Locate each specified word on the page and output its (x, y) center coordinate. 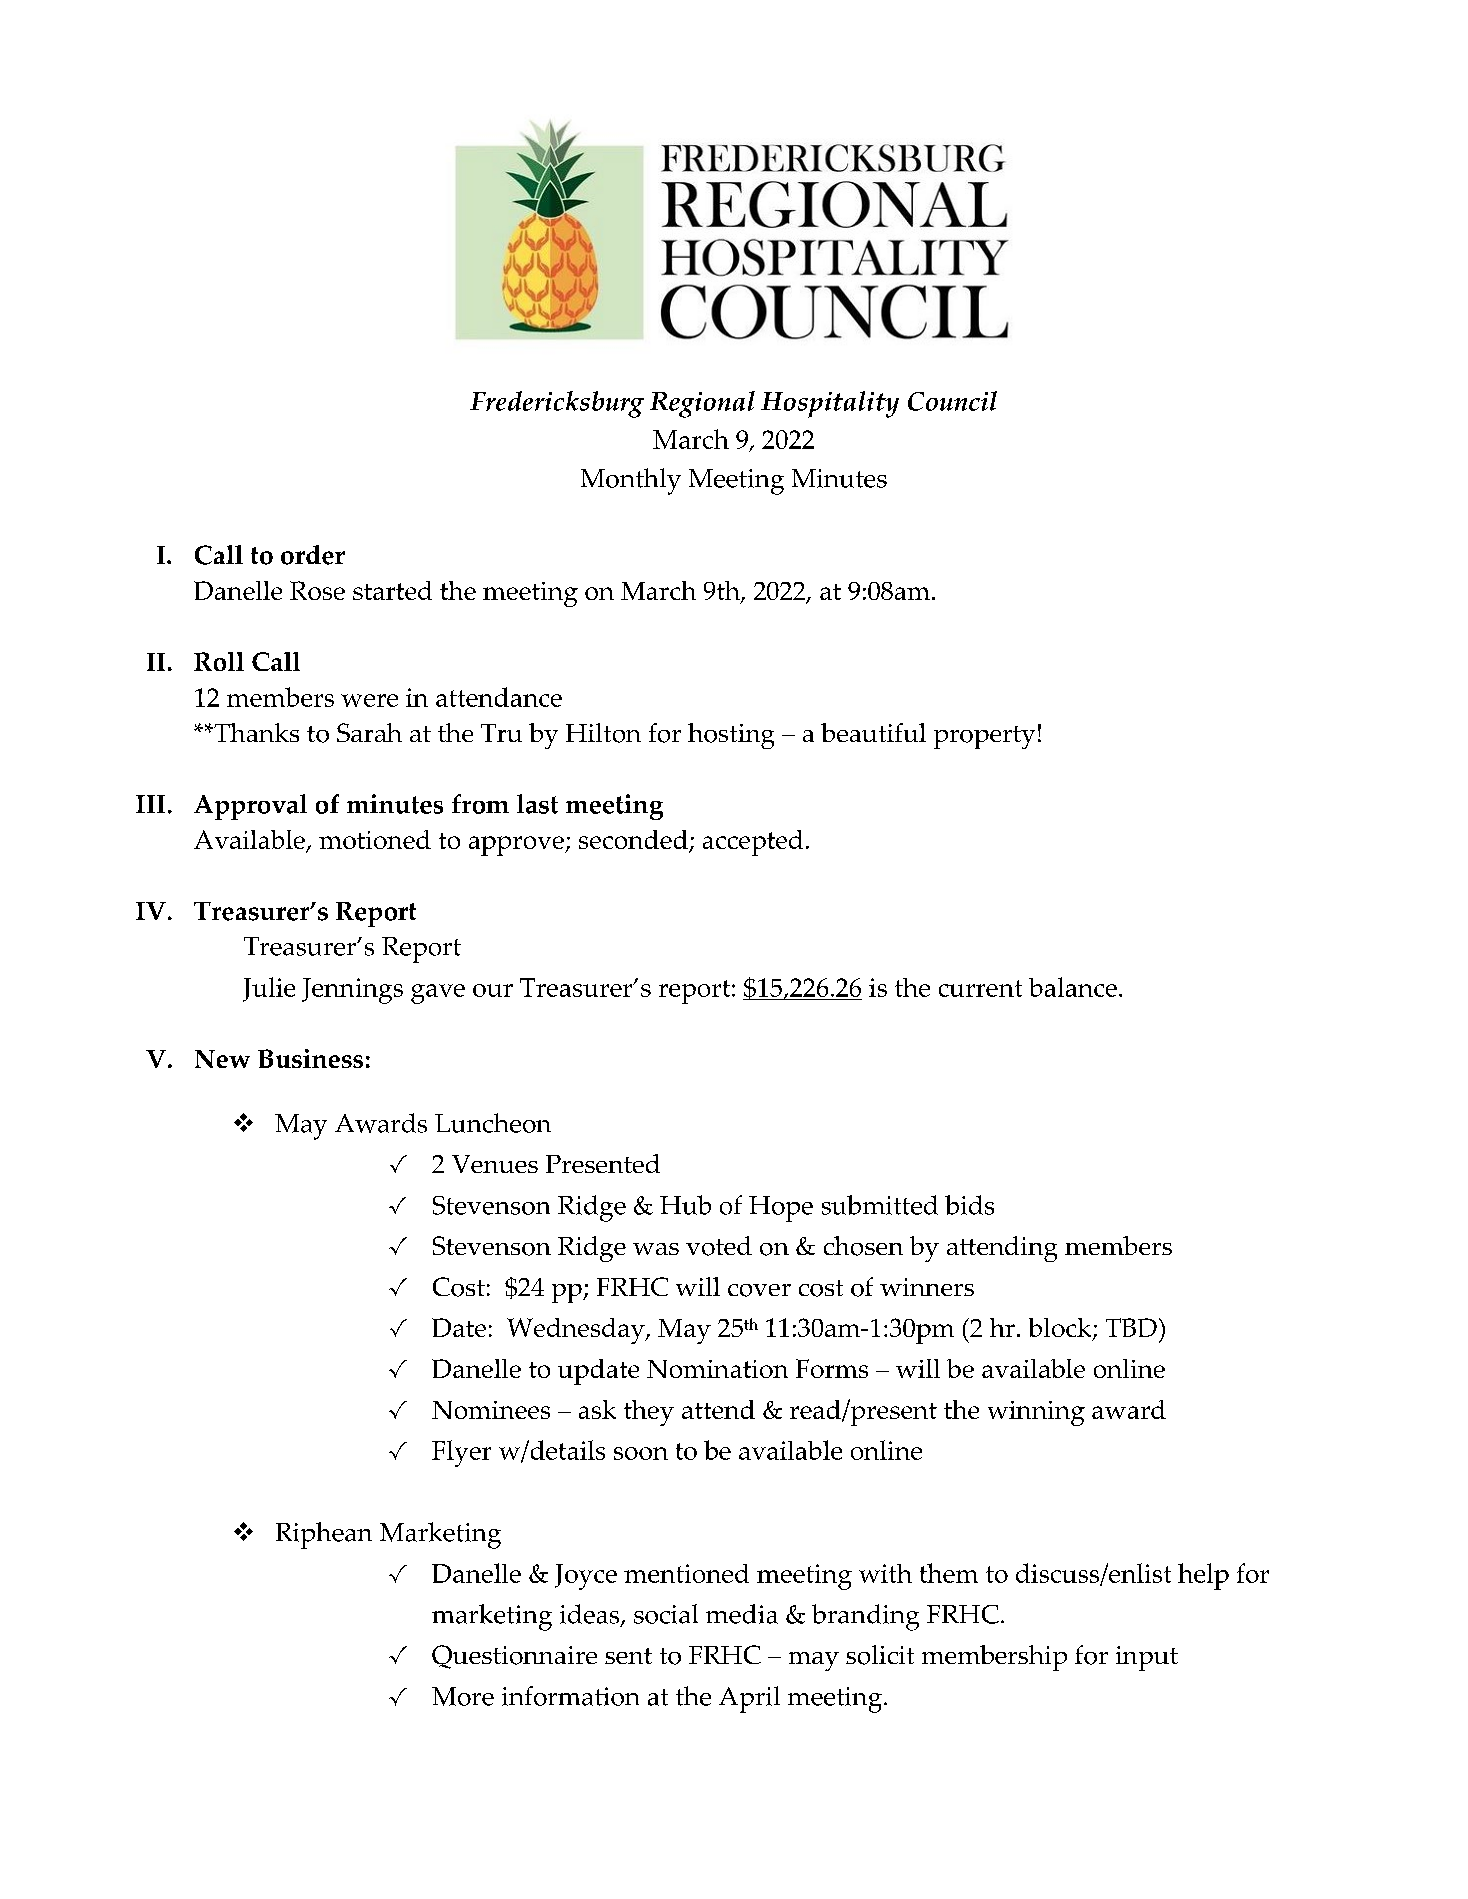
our (493, 990)
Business (310, 1058)
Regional (702, 404)
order (313, 555)
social (666, 1614)
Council (952, 401)
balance (1073, 987)
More (463, 1696)
